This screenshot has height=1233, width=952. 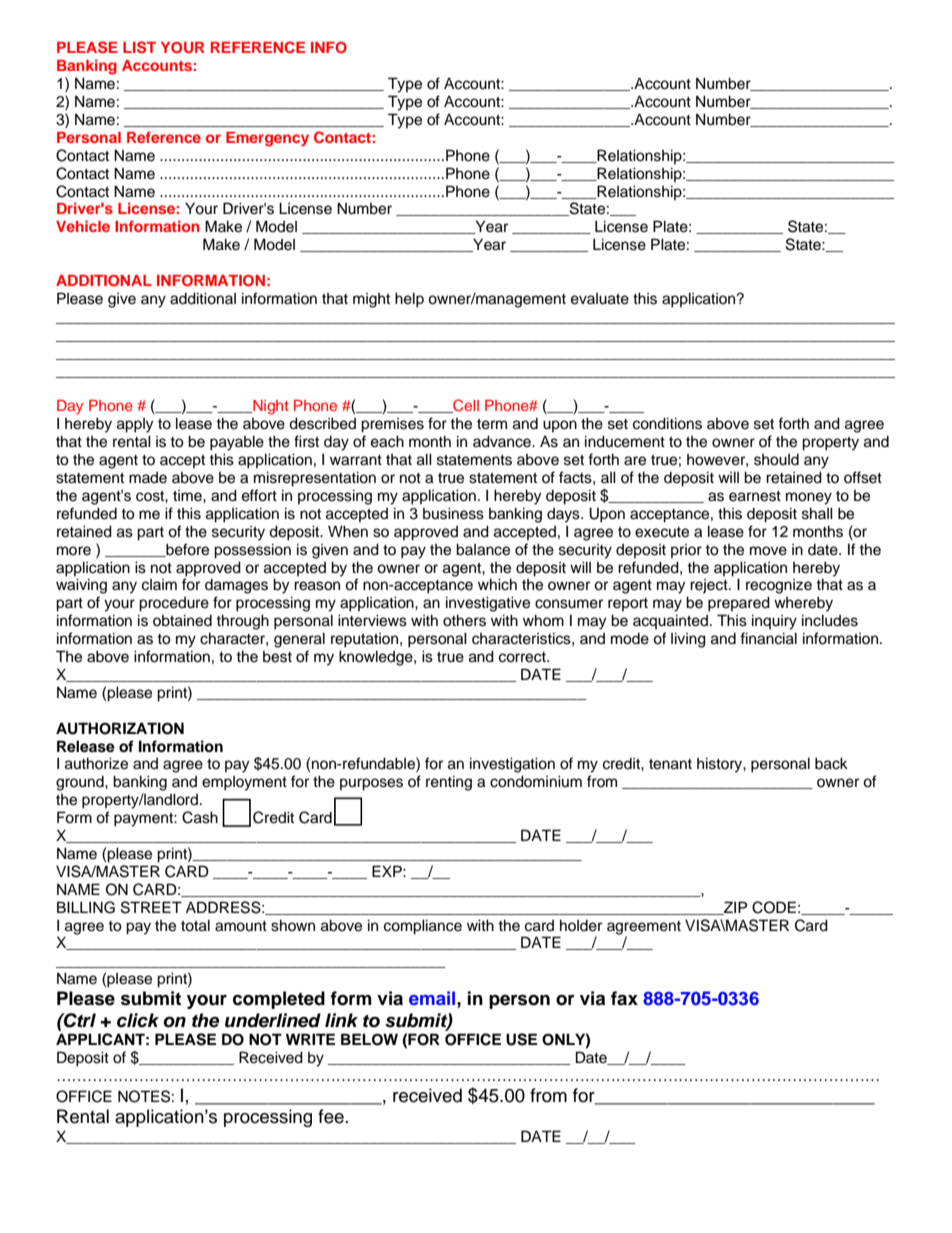 What do you see at coordinates (139, 47) in the screenshot?
I see `LIST` at bounding box center [139, 47].
